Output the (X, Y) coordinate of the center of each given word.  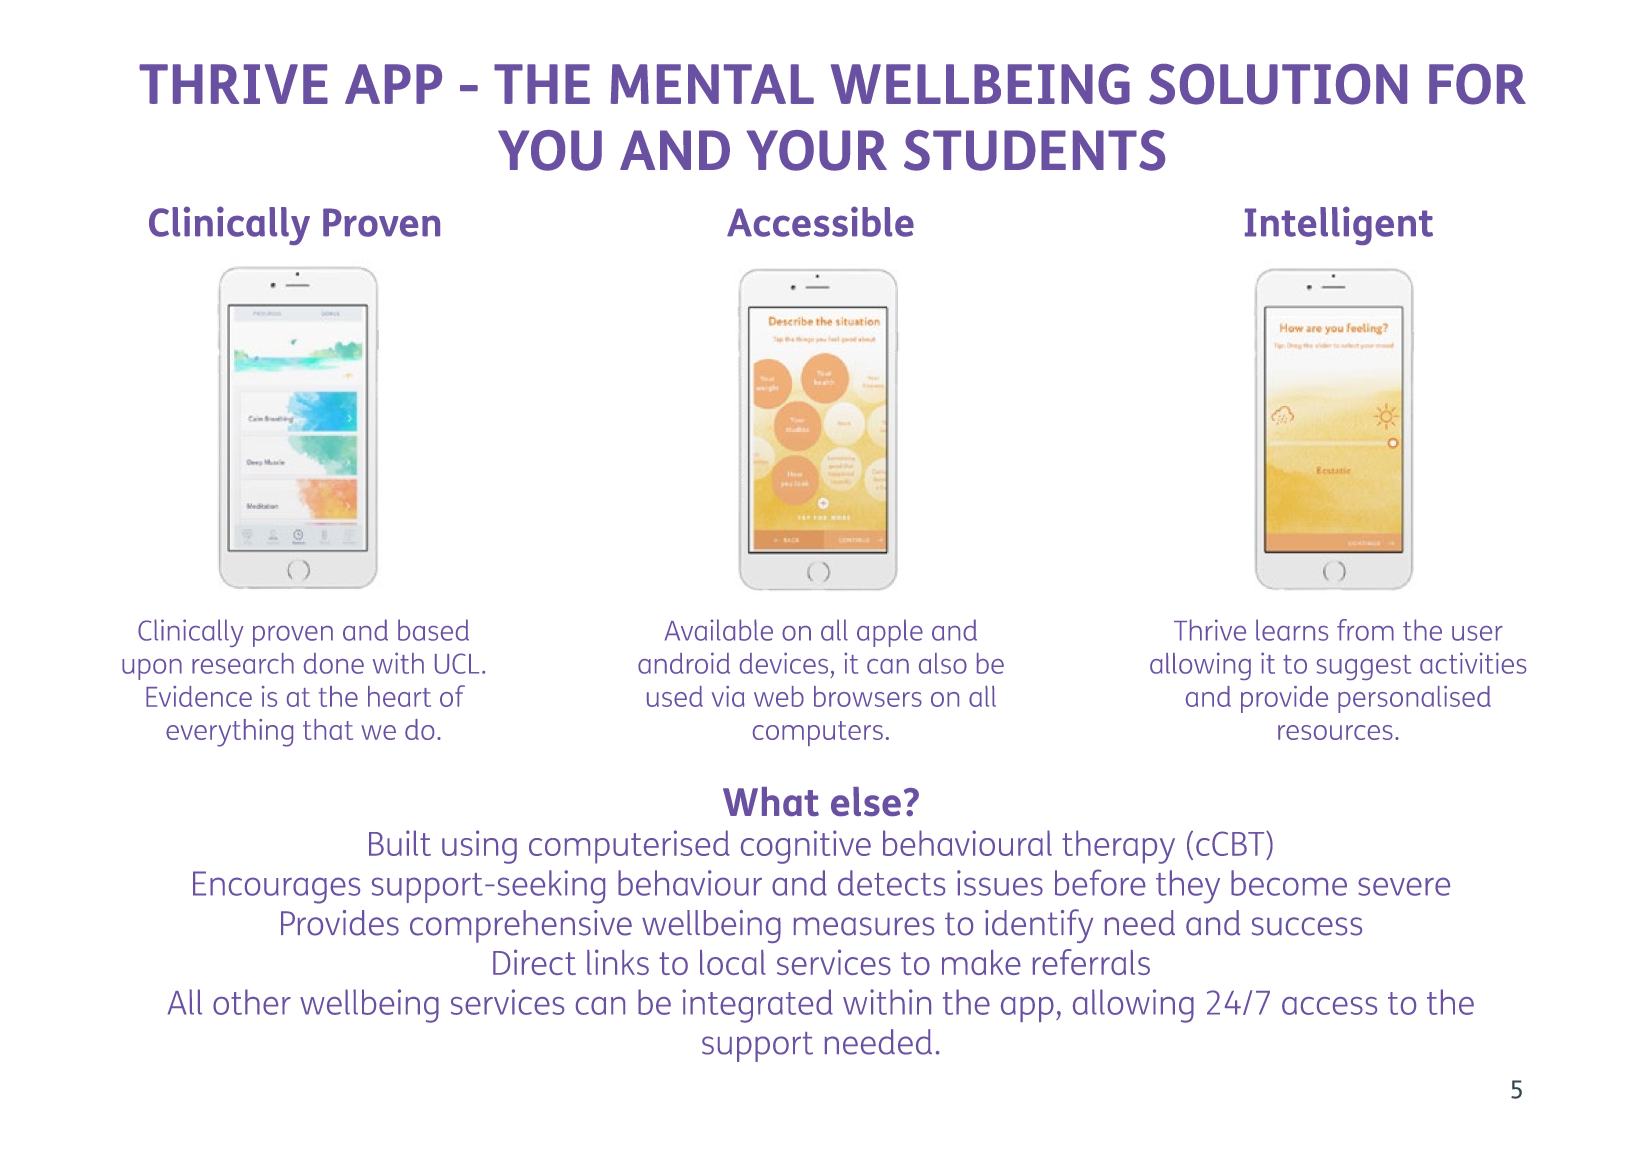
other (252, 1002)
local (733, 962)
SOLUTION (1278, 84)
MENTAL (712, 84)
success (1307, 926)
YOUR (816, 150)
